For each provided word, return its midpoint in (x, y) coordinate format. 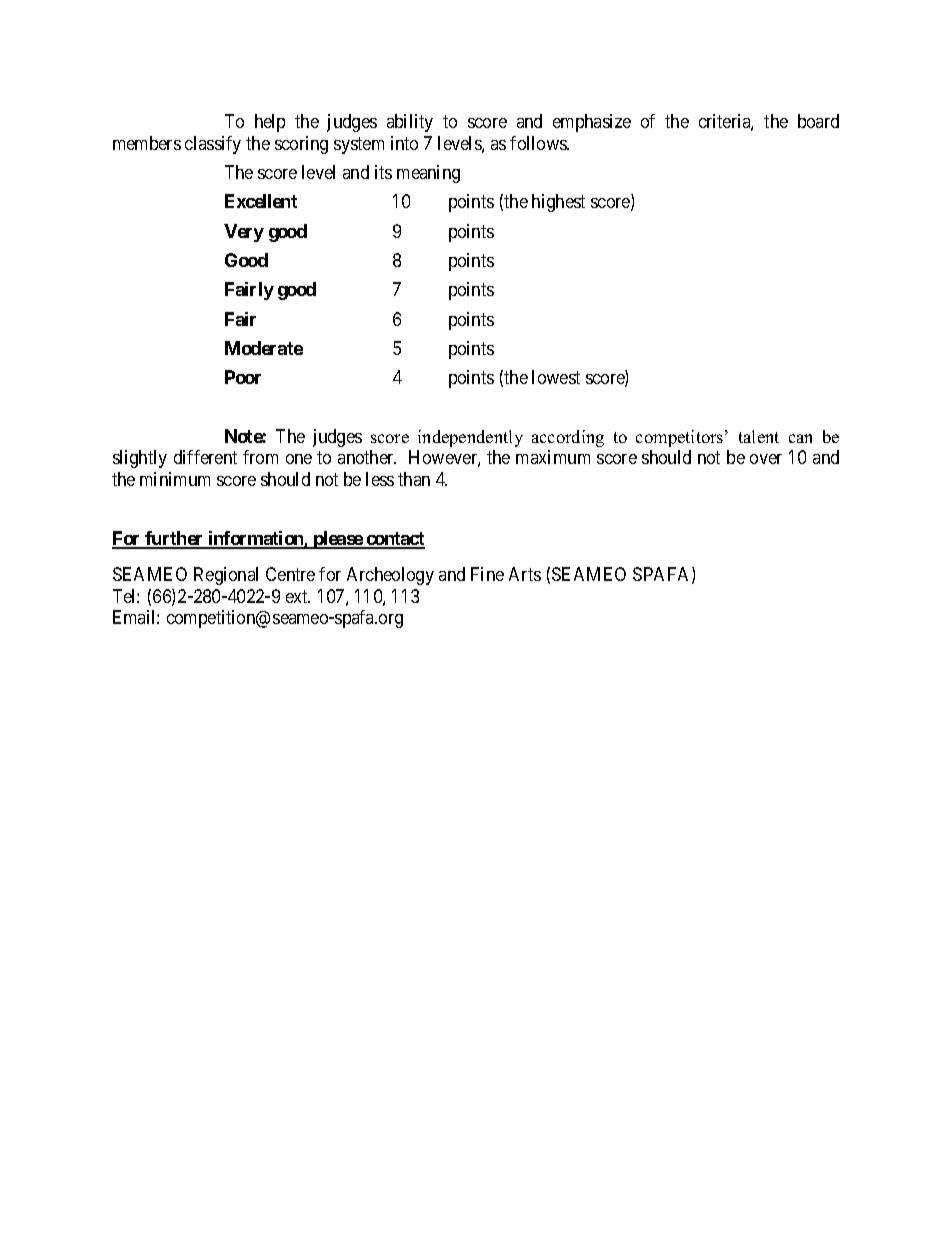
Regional (226, 576)
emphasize (592, 123)
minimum (175, 479)
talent (759, 436)
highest (558, 203)
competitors (681, 438)
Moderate (264, 348)
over (766, 459)
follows (539, 143)
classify (213, 145)
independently (470, 438)
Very (244, 233)
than (414, 479)
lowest (556, 377)
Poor (243, 377)
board (818, 121)
